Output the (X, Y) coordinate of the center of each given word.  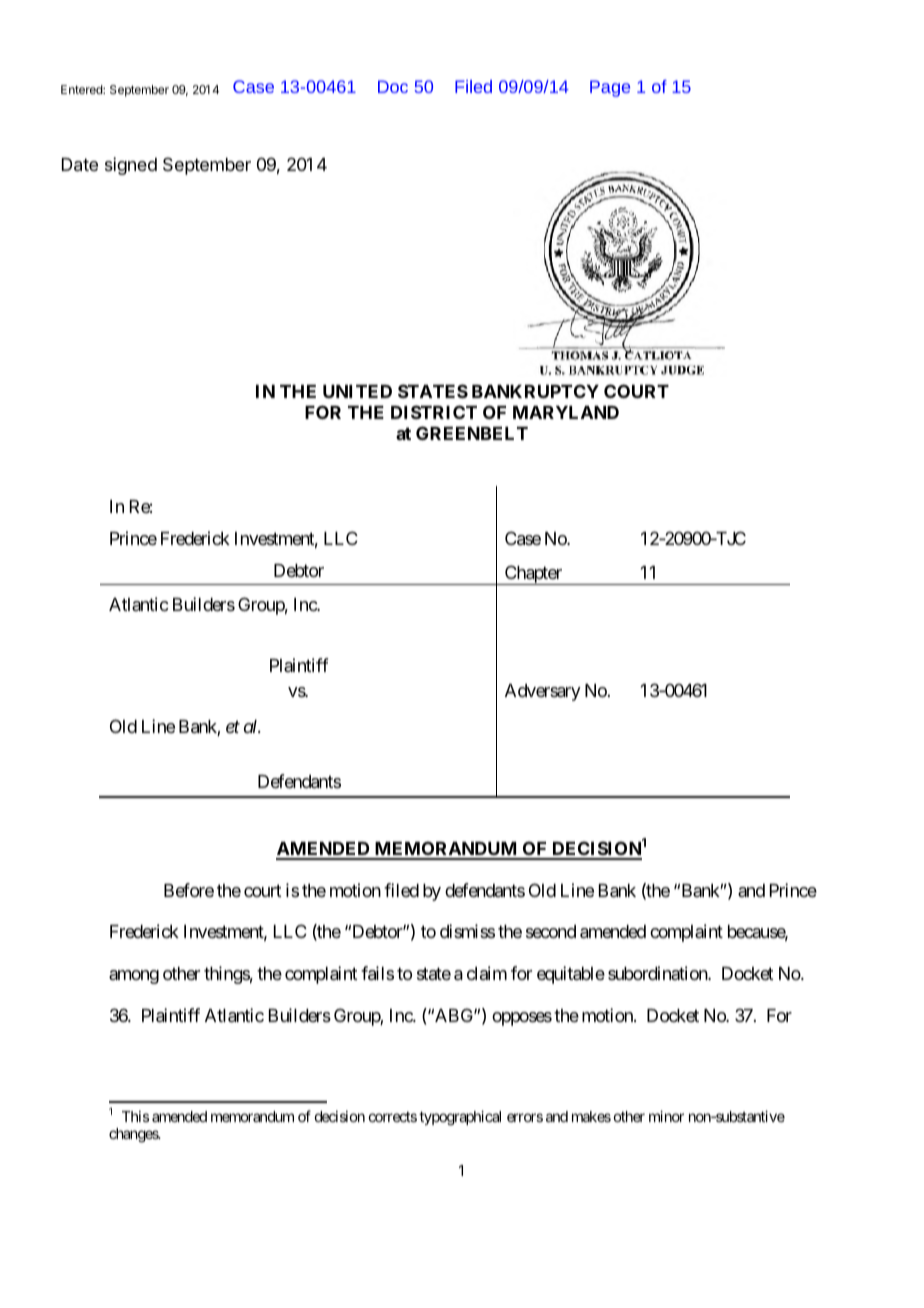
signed (131, 166)
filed (401, 890)
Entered (82, 89)
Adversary (543, 692)
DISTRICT (434, 412)
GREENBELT (472, 433)
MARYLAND (566, 412)
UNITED (357, 391)
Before (189, 890)
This (135, 1116)
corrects (393, 1117)
